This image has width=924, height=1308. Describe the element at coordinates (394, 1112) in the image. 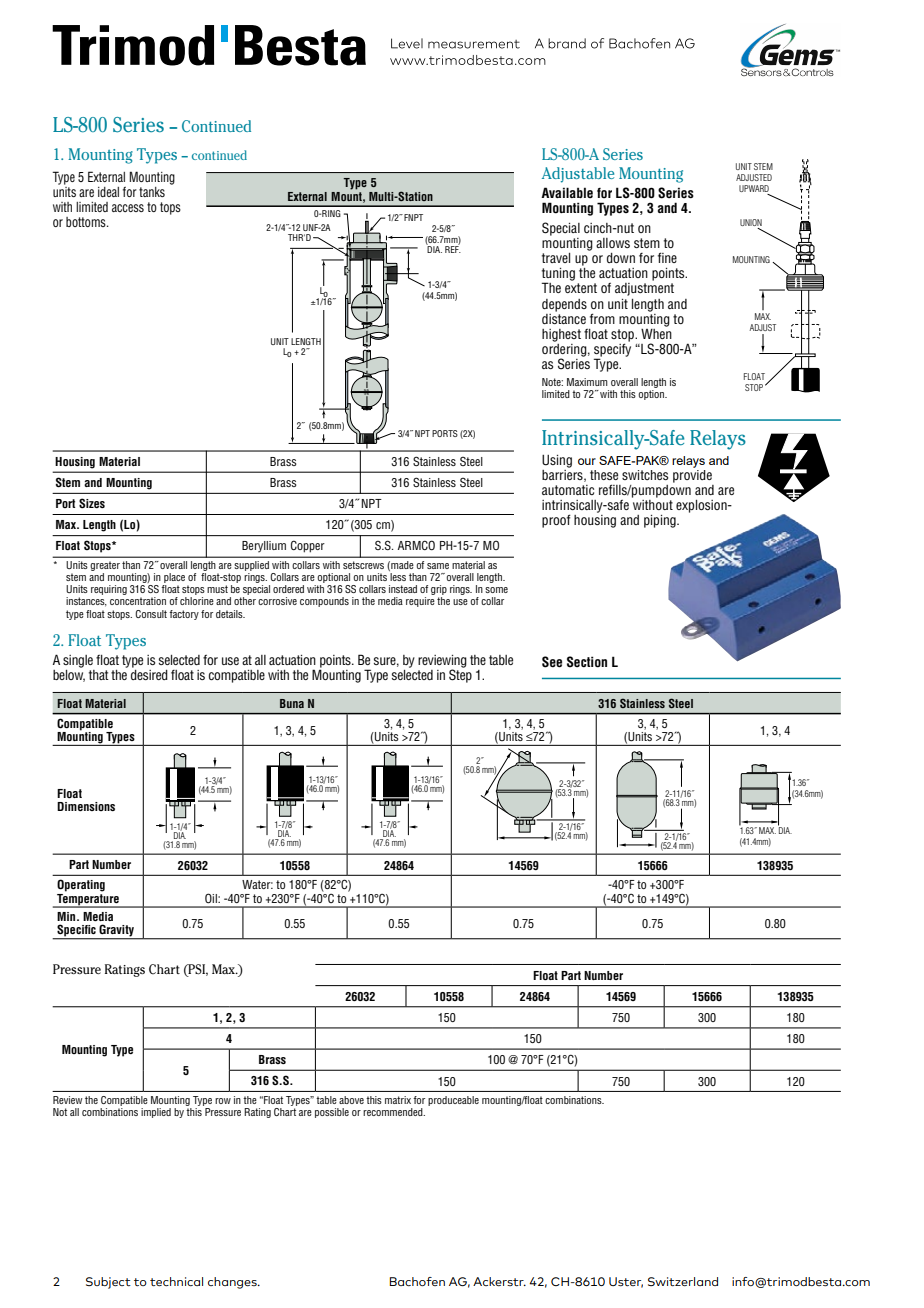

I see `recommended` at that location.
